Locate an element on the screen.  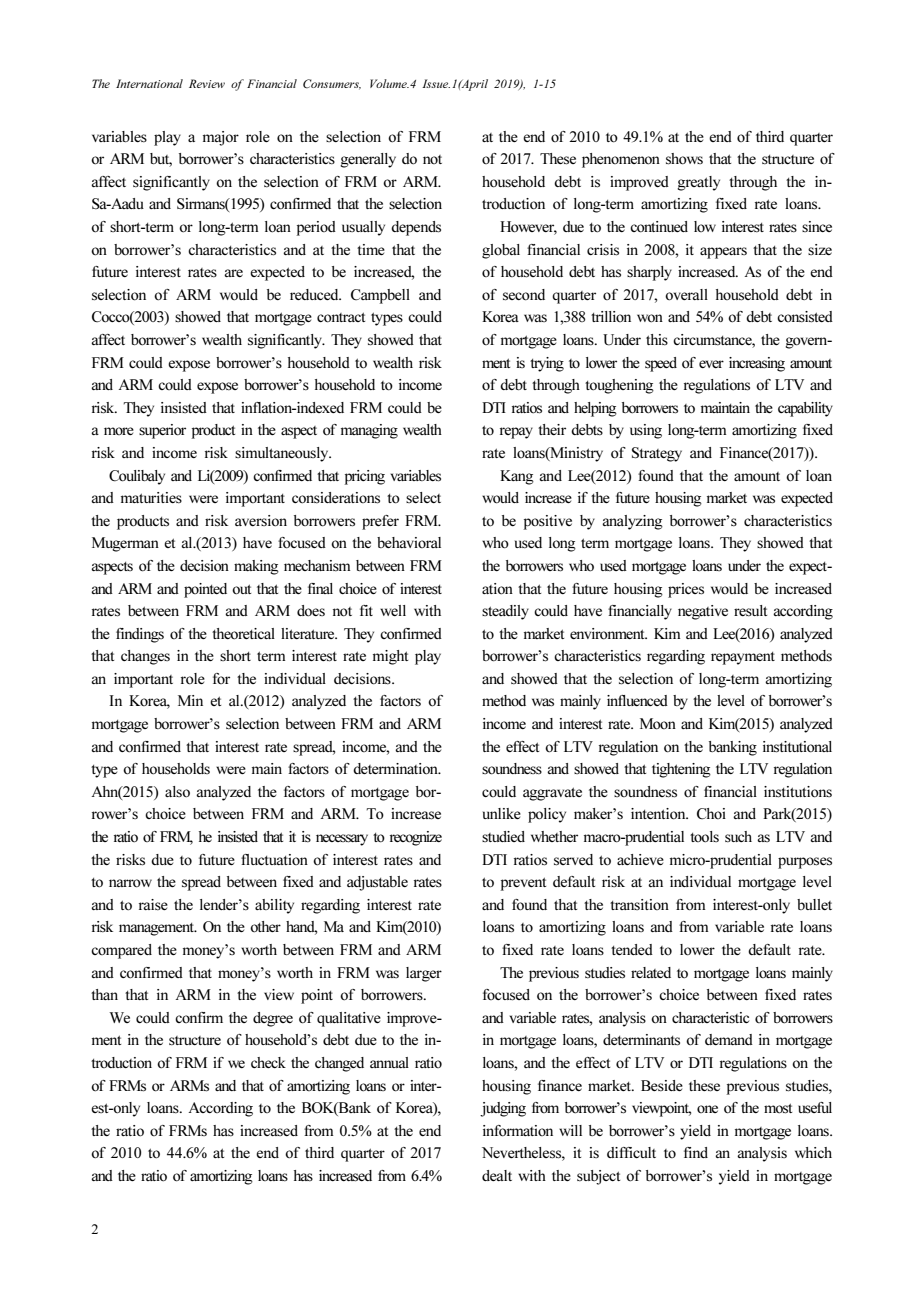
might is located at coordinates (390, 657).
